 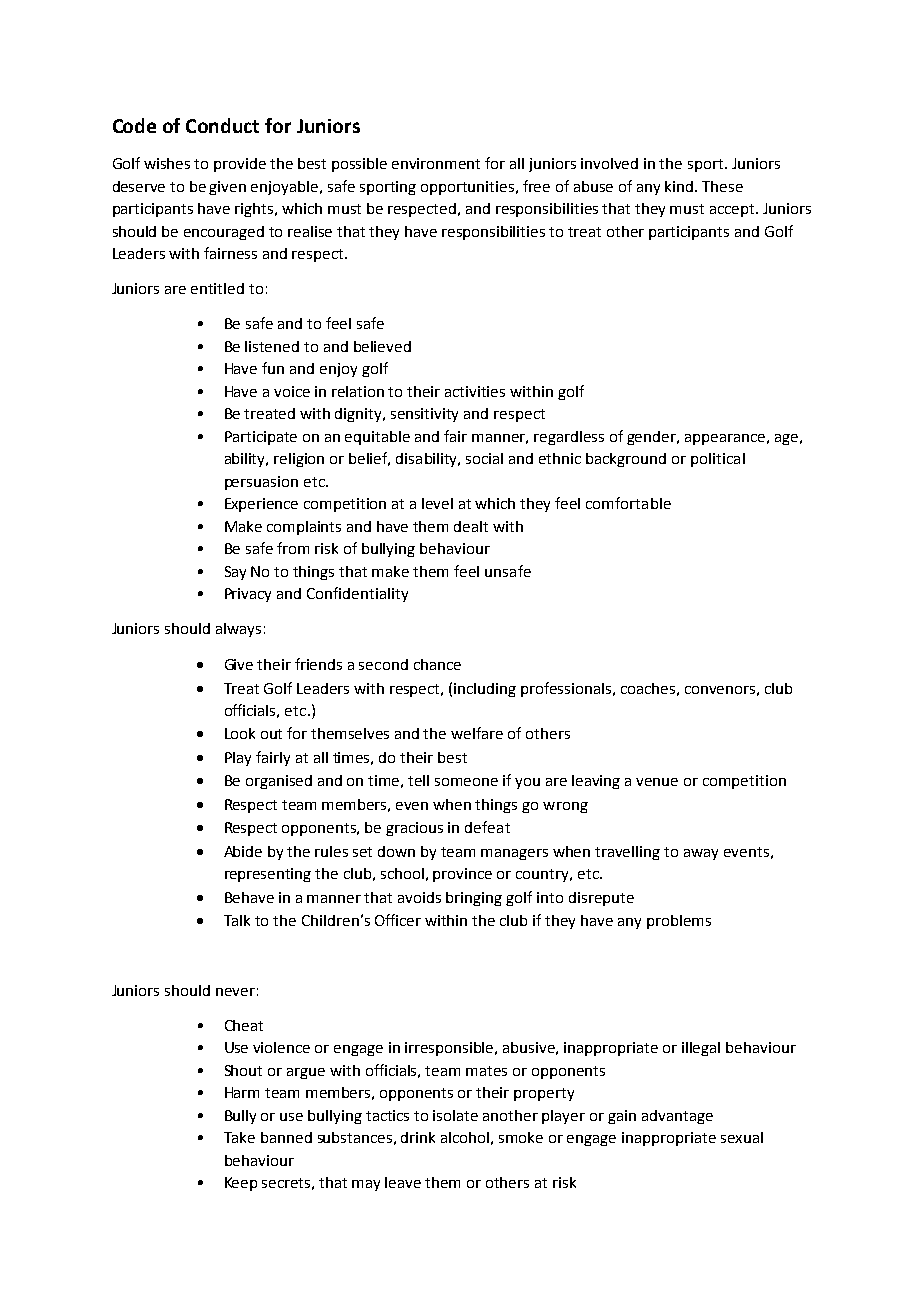 I want to click on chance, so click(x=437, y=664).
